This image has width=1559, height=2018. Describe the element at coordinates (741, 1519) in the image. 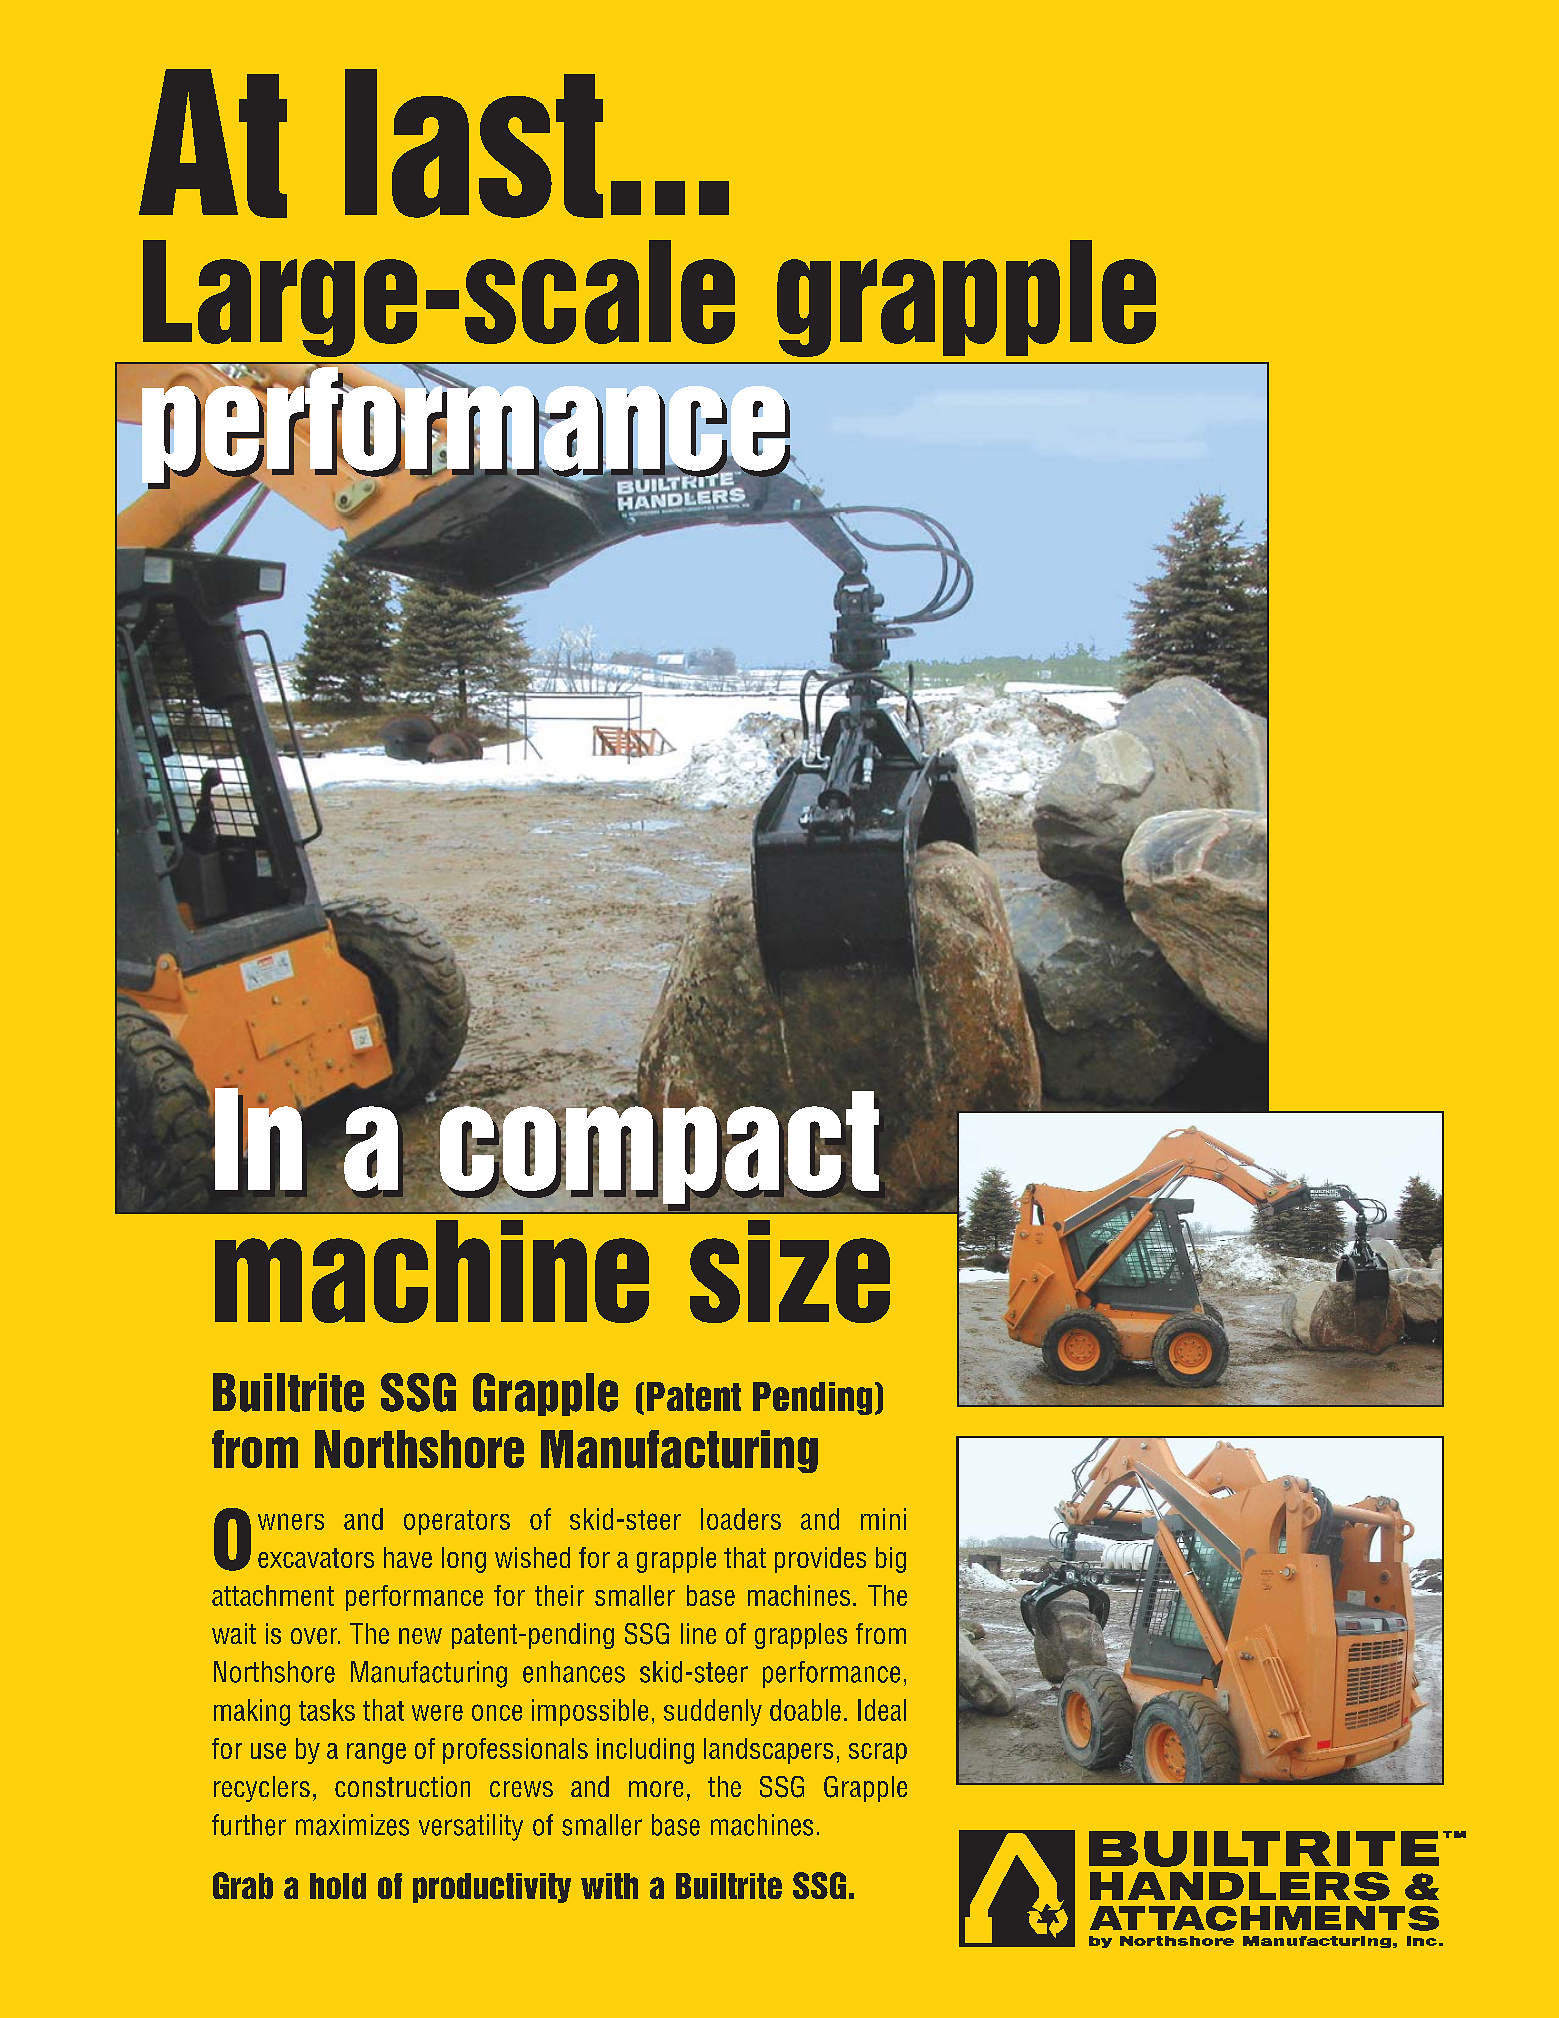

I see `loaders` at that location.
